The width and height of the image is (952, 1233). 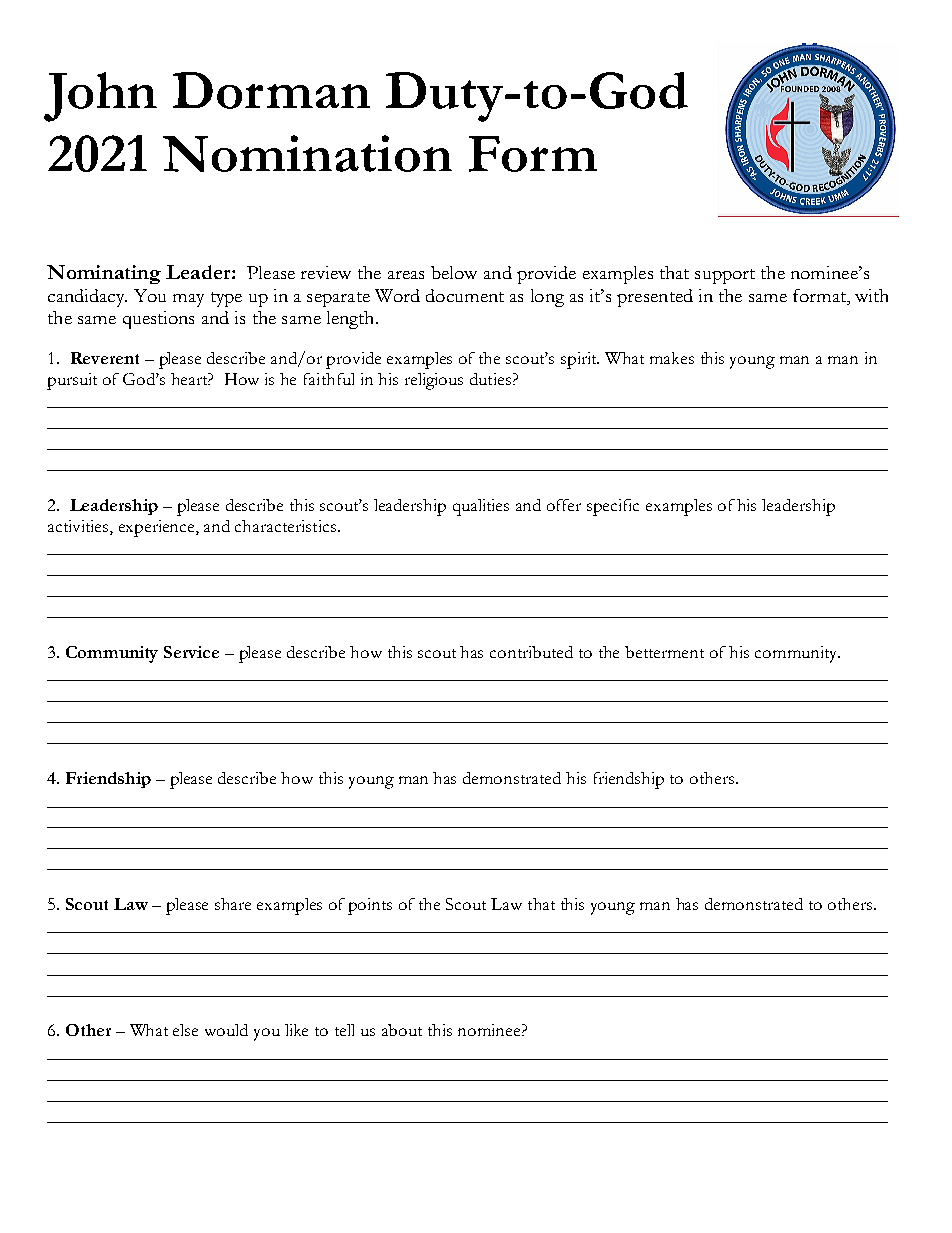 I want to click on Nomination, so click(x=307, y=153).
